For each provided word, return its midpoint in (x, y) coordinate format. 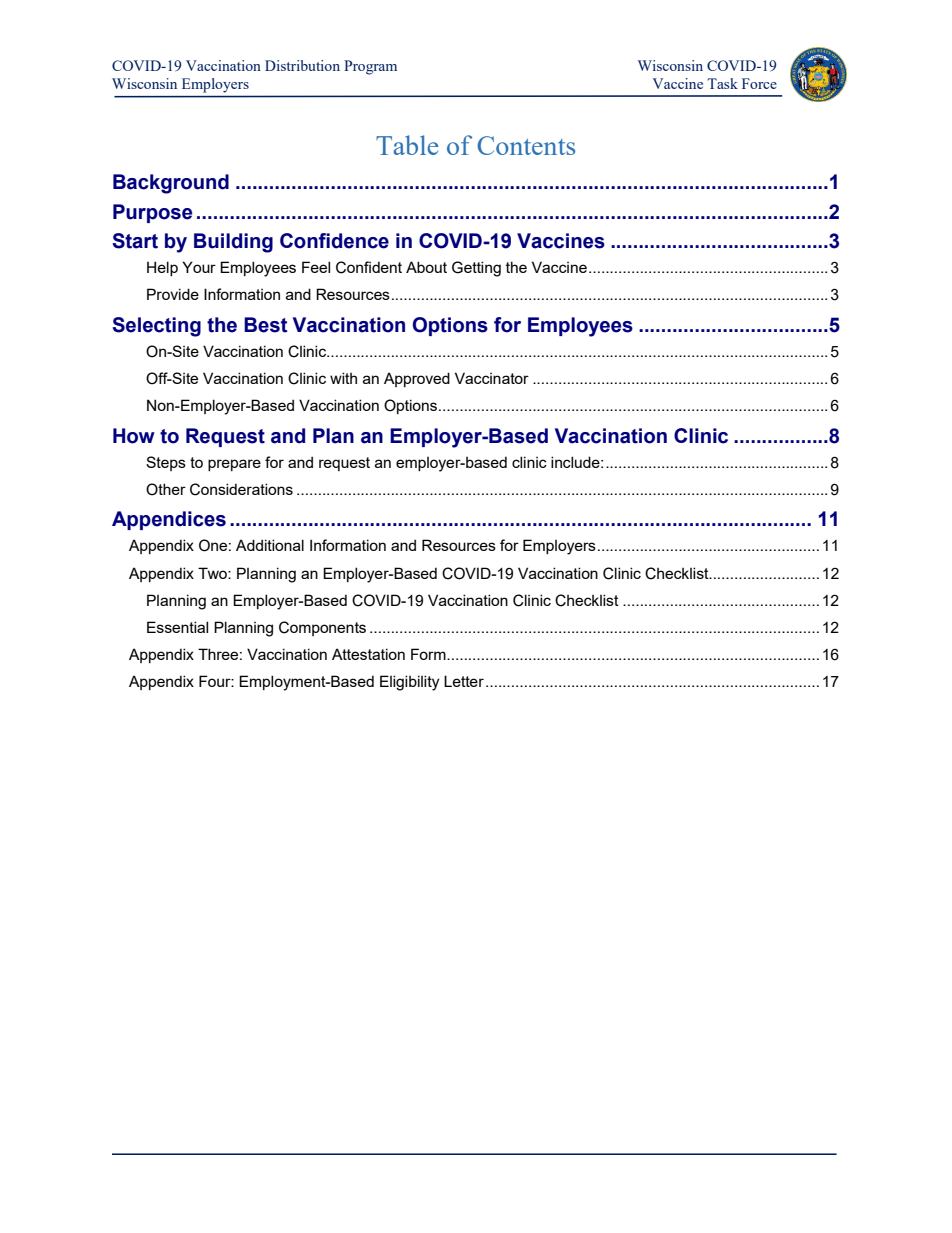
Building (233, 243)
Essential (177, 627)
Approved (417, 379)
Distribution (302, 65)
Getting (476, 269)
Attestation (368, 654)
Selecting (156, 327)
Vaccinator (492, 378)
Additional (270, 545)
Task (722, 83)
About (426, 267)
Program (370, 67)
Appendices (169, 520)
